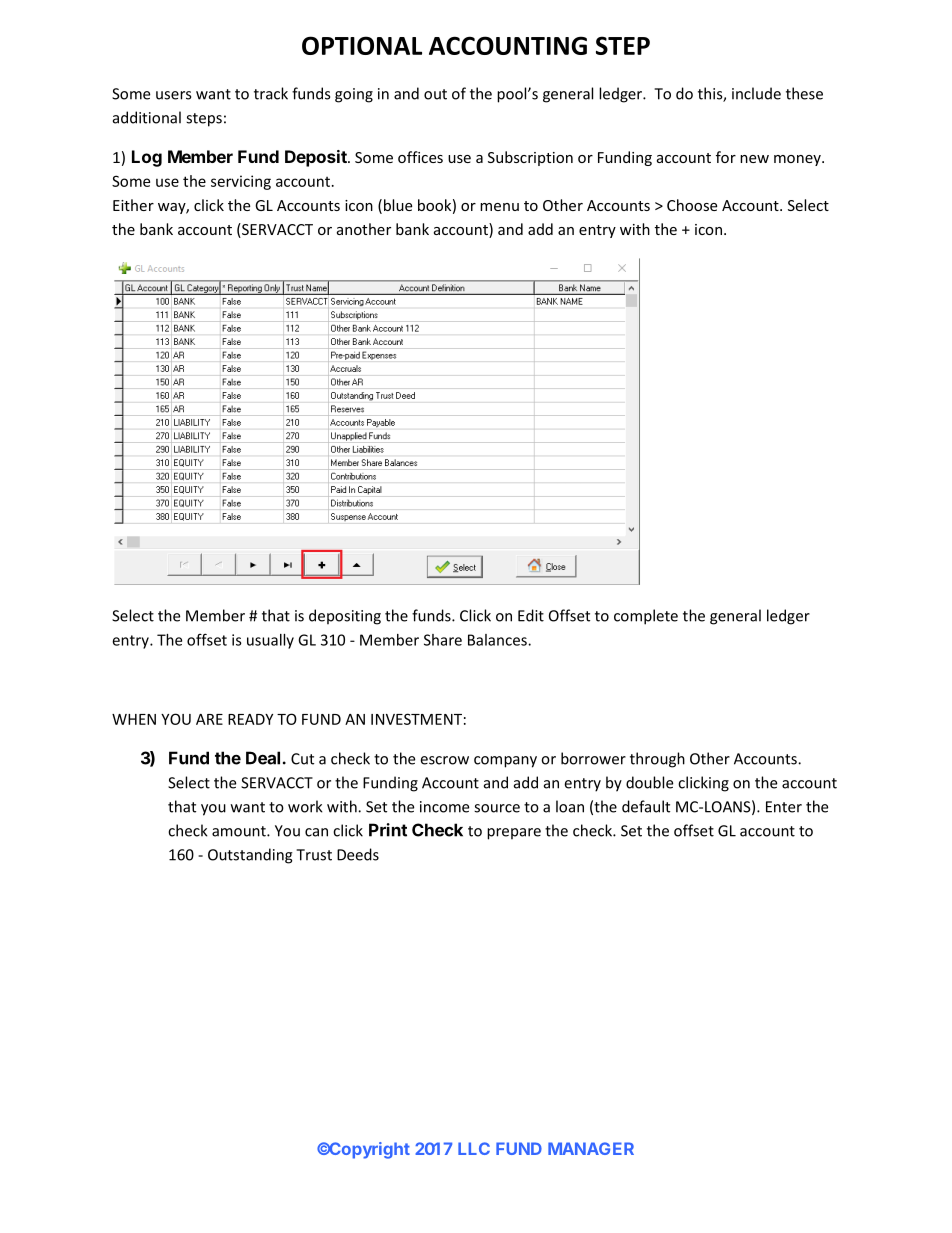  I want to click on MANAGER, so click(591, 1148).
